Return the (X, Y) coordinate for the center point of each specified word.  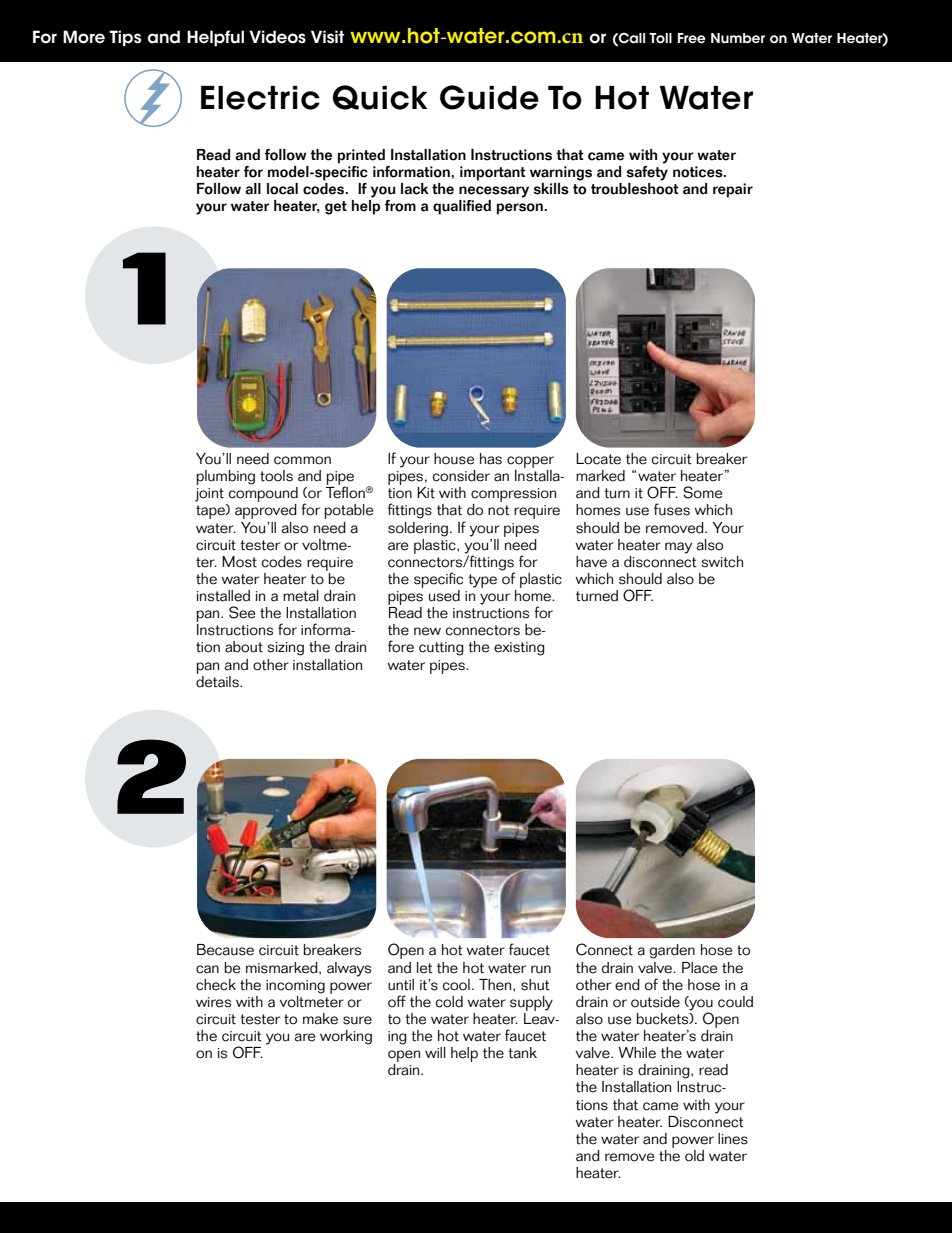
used (444, 596)
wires (213, 1002)
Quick (380, 97)
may (678, 548)
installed (223, 596)
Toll (660, 38)
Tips (125, 38)
